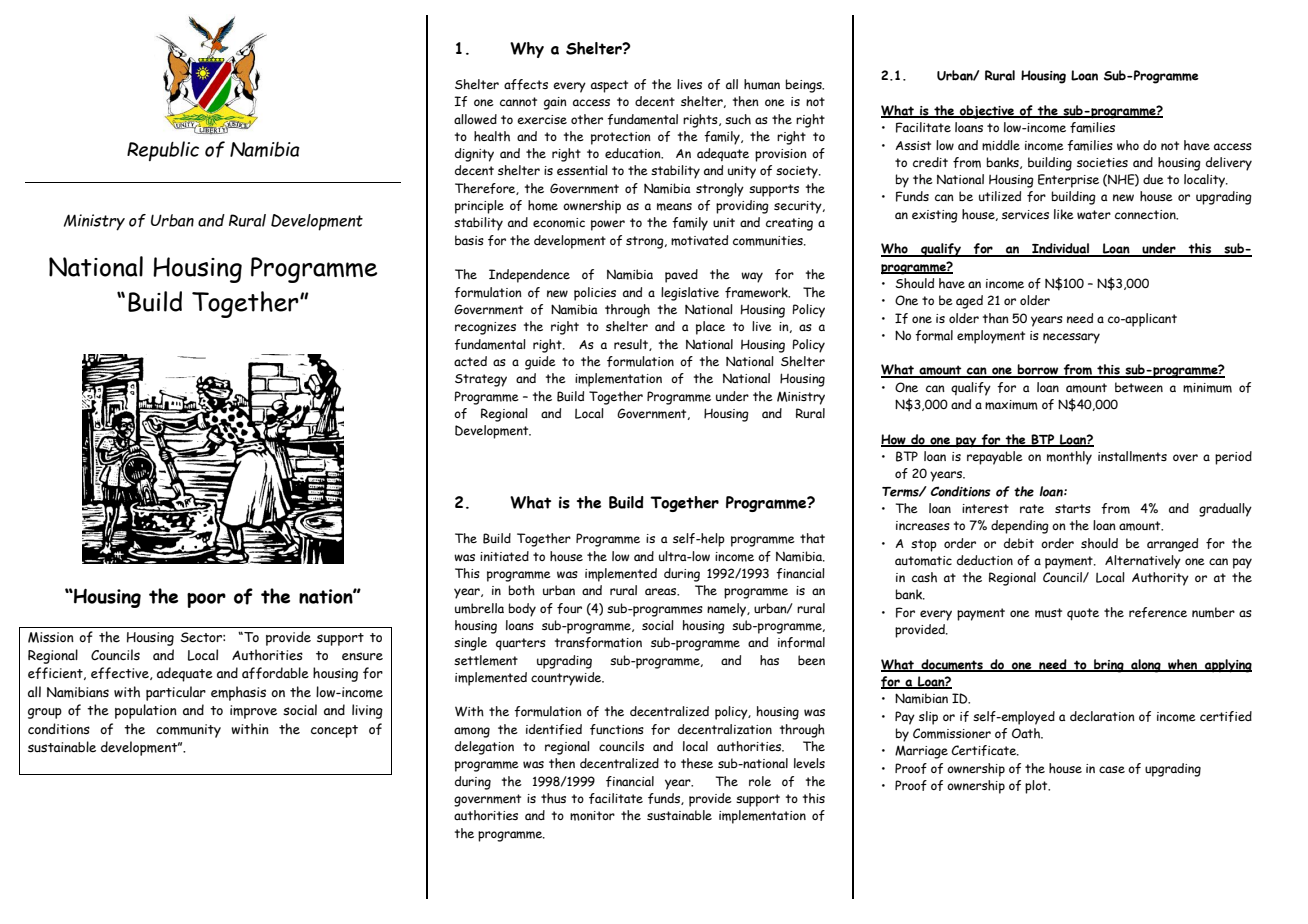 Image resolution: width=1308 pixels, height=924 pixels. Describe the element at coordinates (504, 556) in the screenshot. I see `initiated` at that location.
